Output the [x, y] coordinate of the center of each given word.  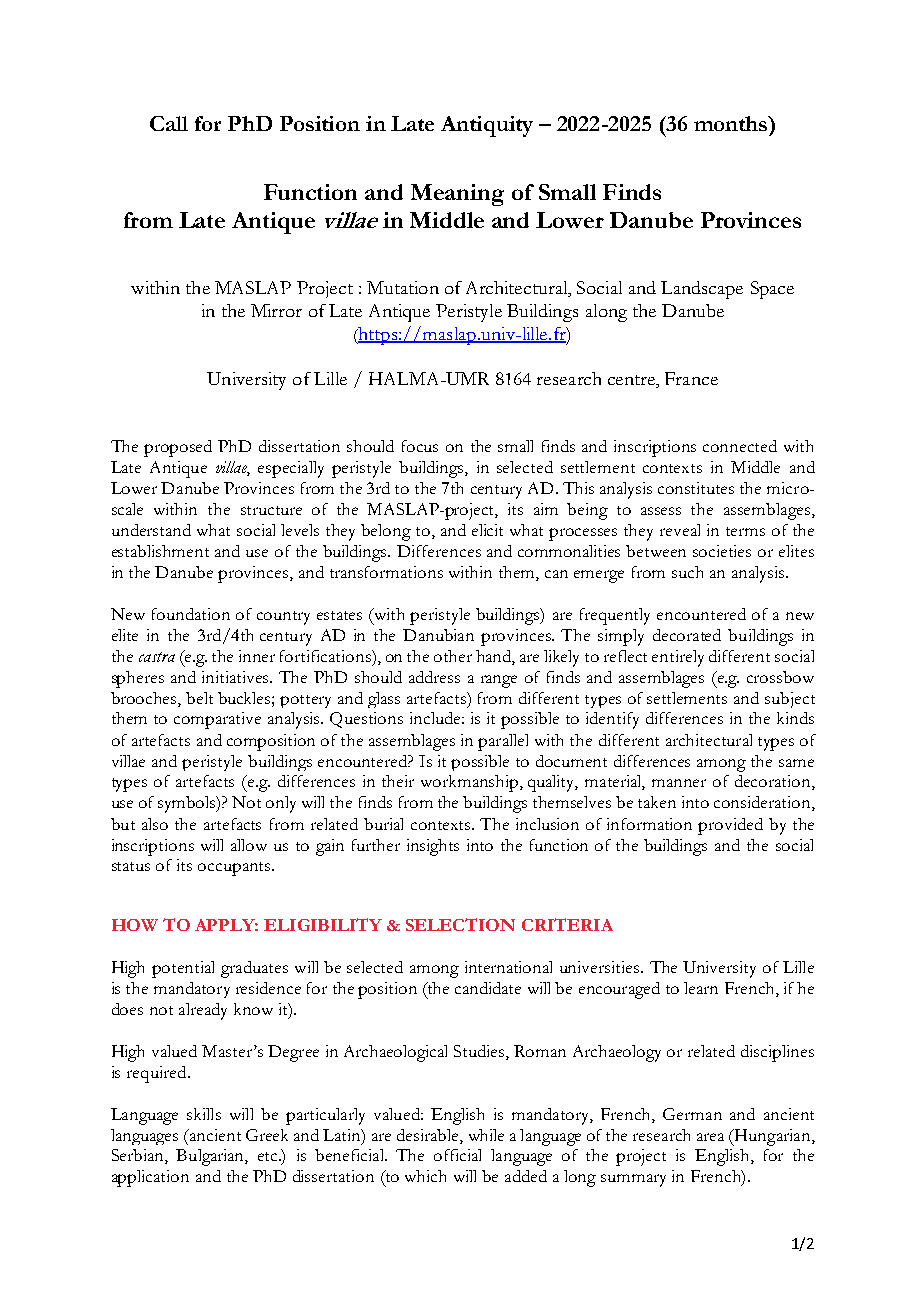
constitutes [696, 488]
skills [204, 1114]
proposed [178, 448]
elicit [487, 530]
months [732, 123]
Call [169, 123]
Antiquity [487, 126]
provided [730, 826]
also [155, 824]
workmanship [469, 783]
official [457, 1155]
